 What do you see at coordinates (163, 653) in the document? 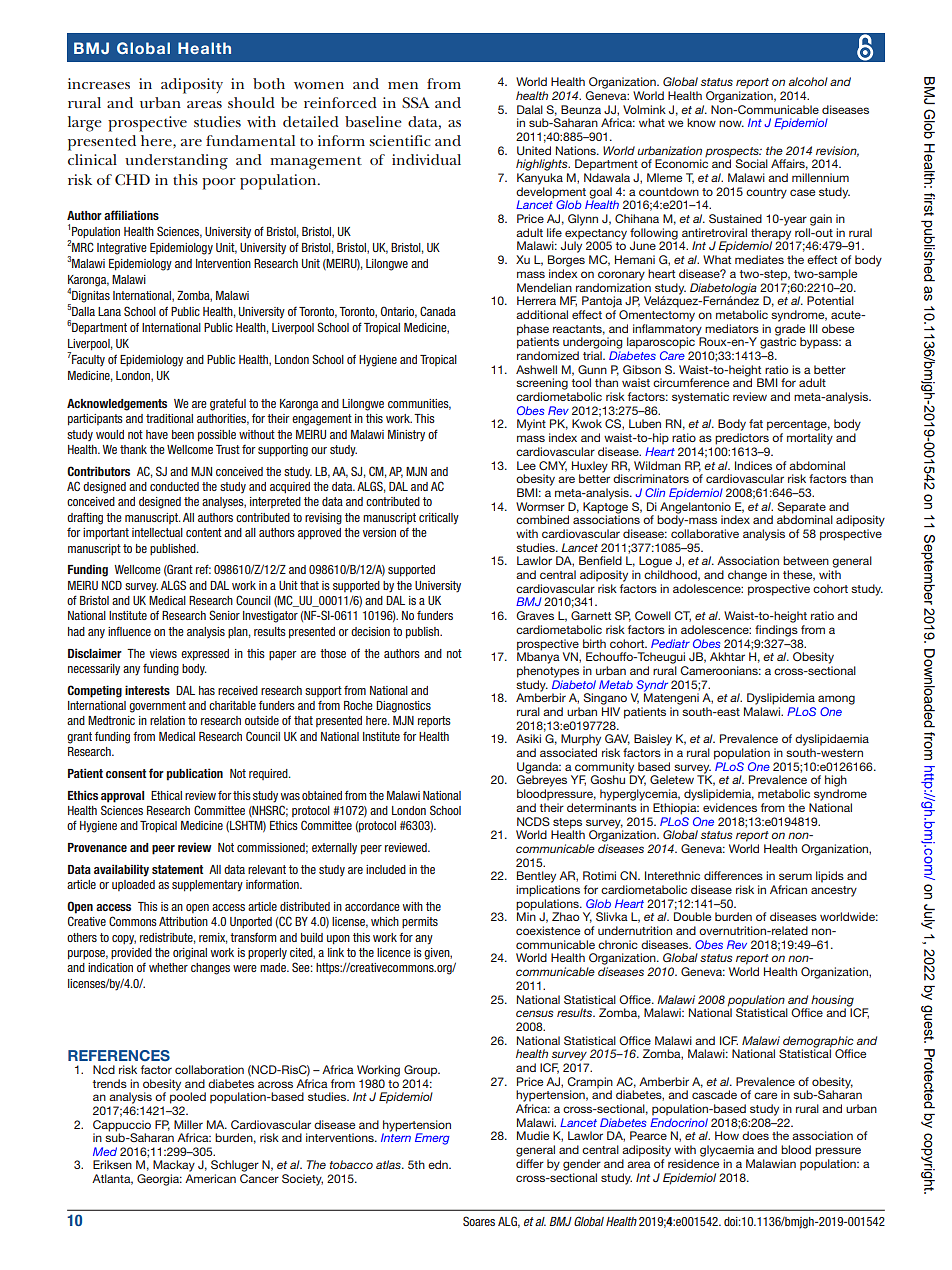
I see `views` at bounding box center [163, 653].
